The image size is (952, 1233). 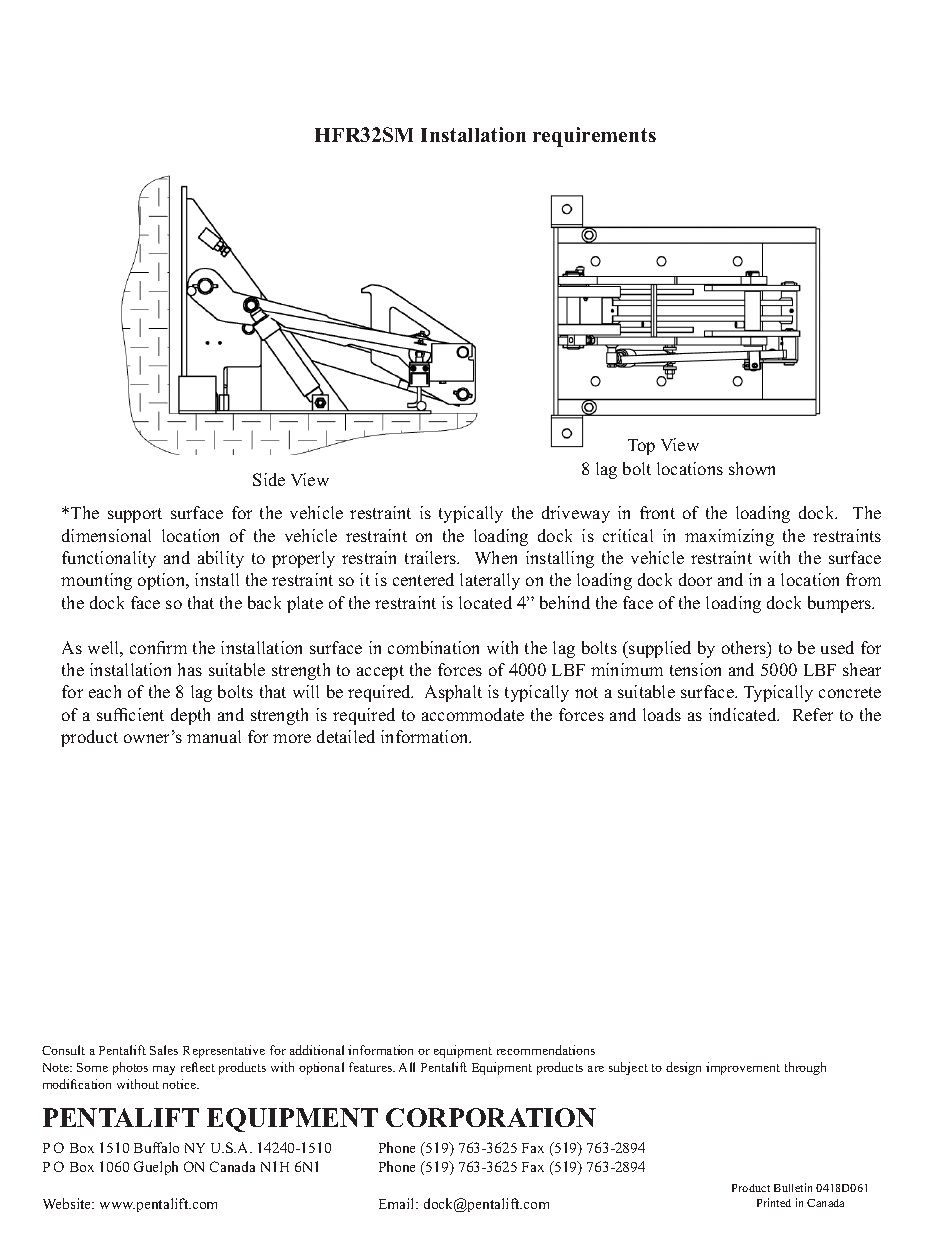 I want to click on Guelph, so click(x=156, y=1168).
